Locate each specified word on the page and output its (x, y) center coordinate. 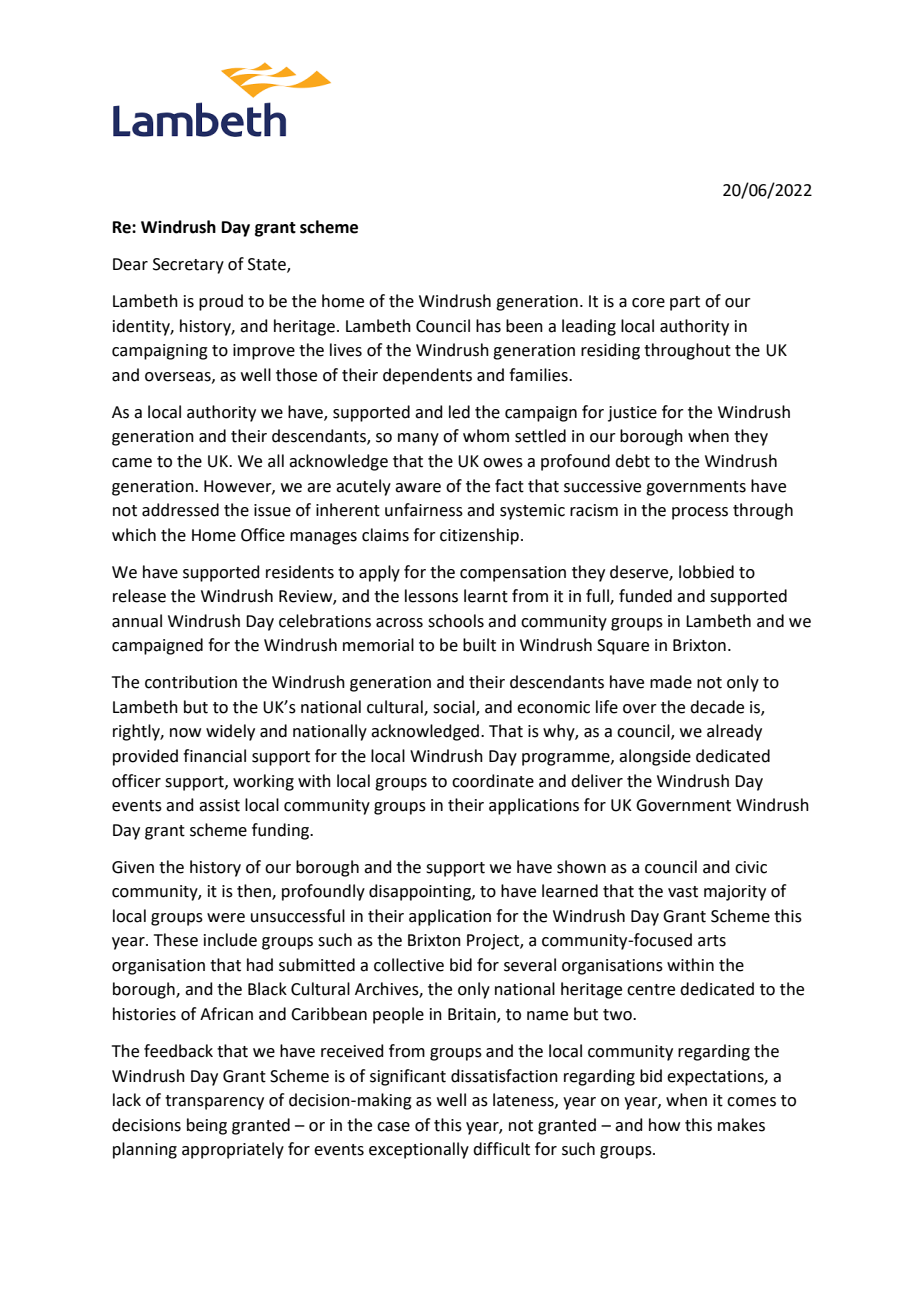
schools (456, 621)
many (418, 439)
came (132, 463)
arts (712, 941)
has (488, 326)
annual (137, 621)
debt (632, 461)
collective (409, 965)
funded (645, 596)
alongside (655, 757)
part (685, 303)
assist (219, 805)
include (230, 940)
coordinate (493, 781)
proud (221, 302)
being (207, 1126)
